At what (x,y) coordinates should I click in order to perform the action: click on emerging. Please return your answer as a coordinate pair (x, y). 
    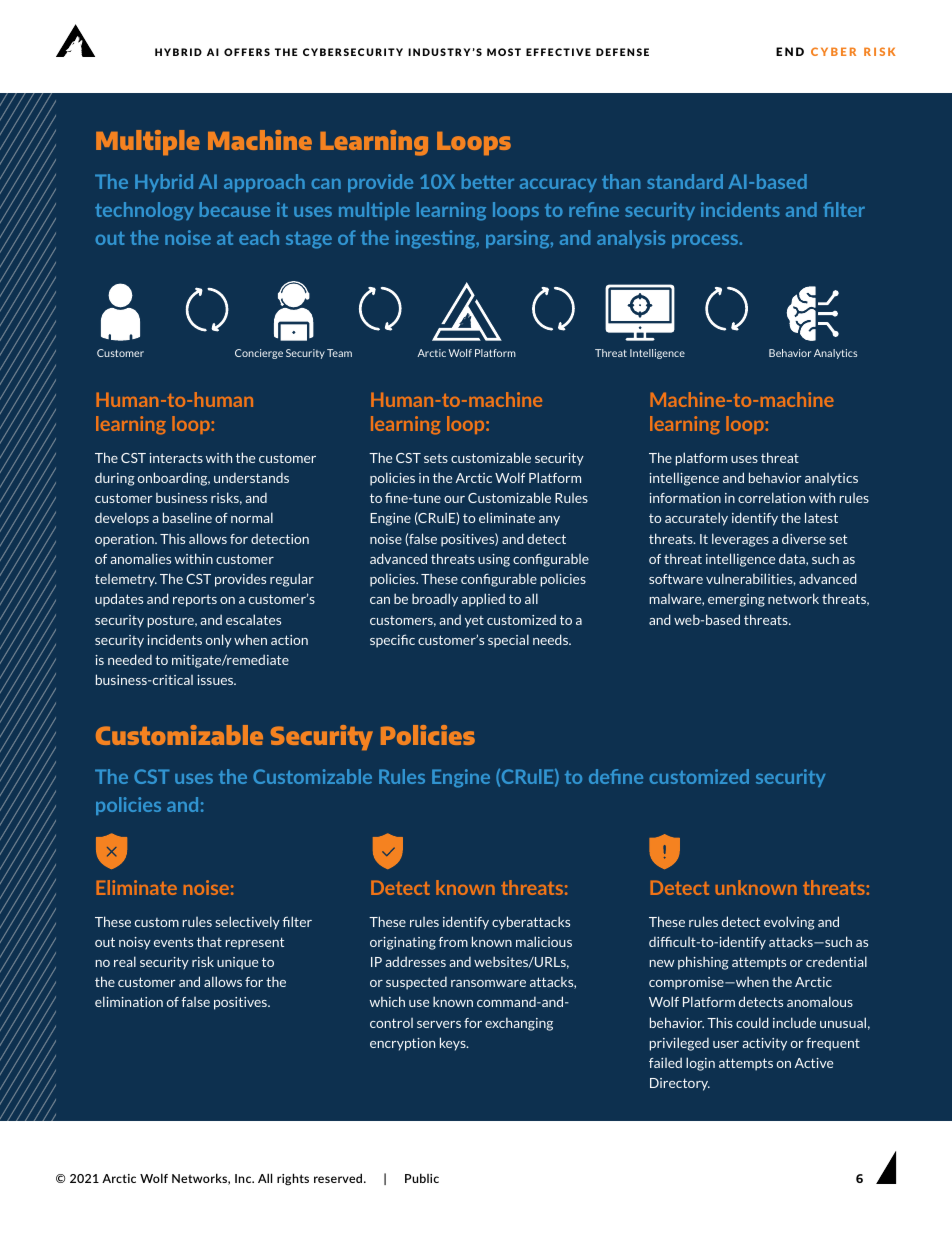
    Looking at the image, I should click on (736, 600).
